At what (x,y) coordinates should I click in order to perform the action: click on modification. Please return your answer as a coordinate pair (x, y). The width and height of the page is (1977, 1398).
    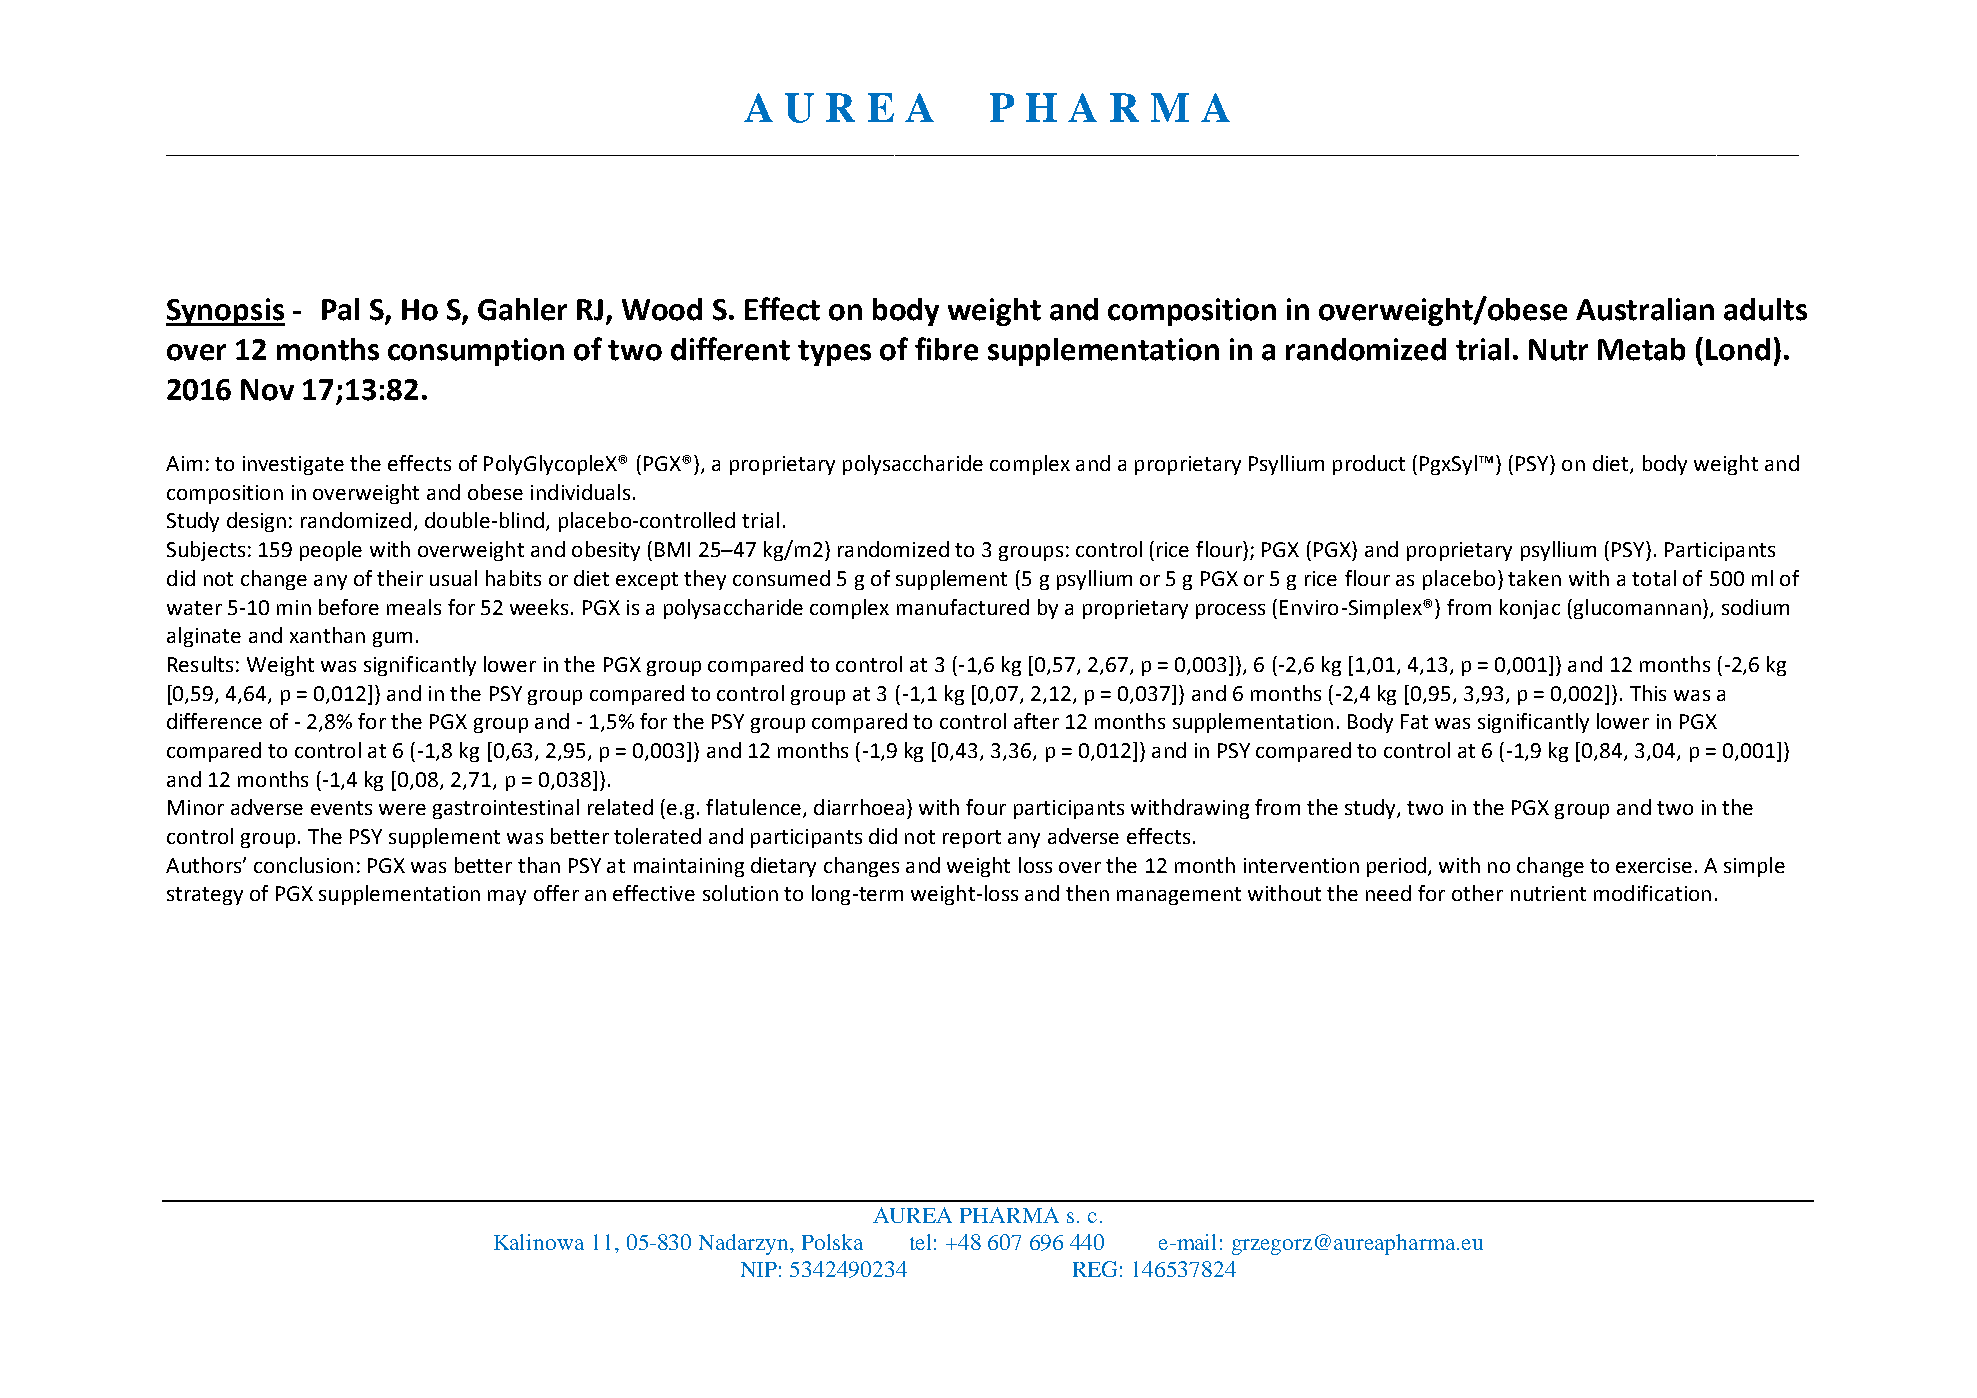
    Looking at the image, I should click on (1652, 893).
